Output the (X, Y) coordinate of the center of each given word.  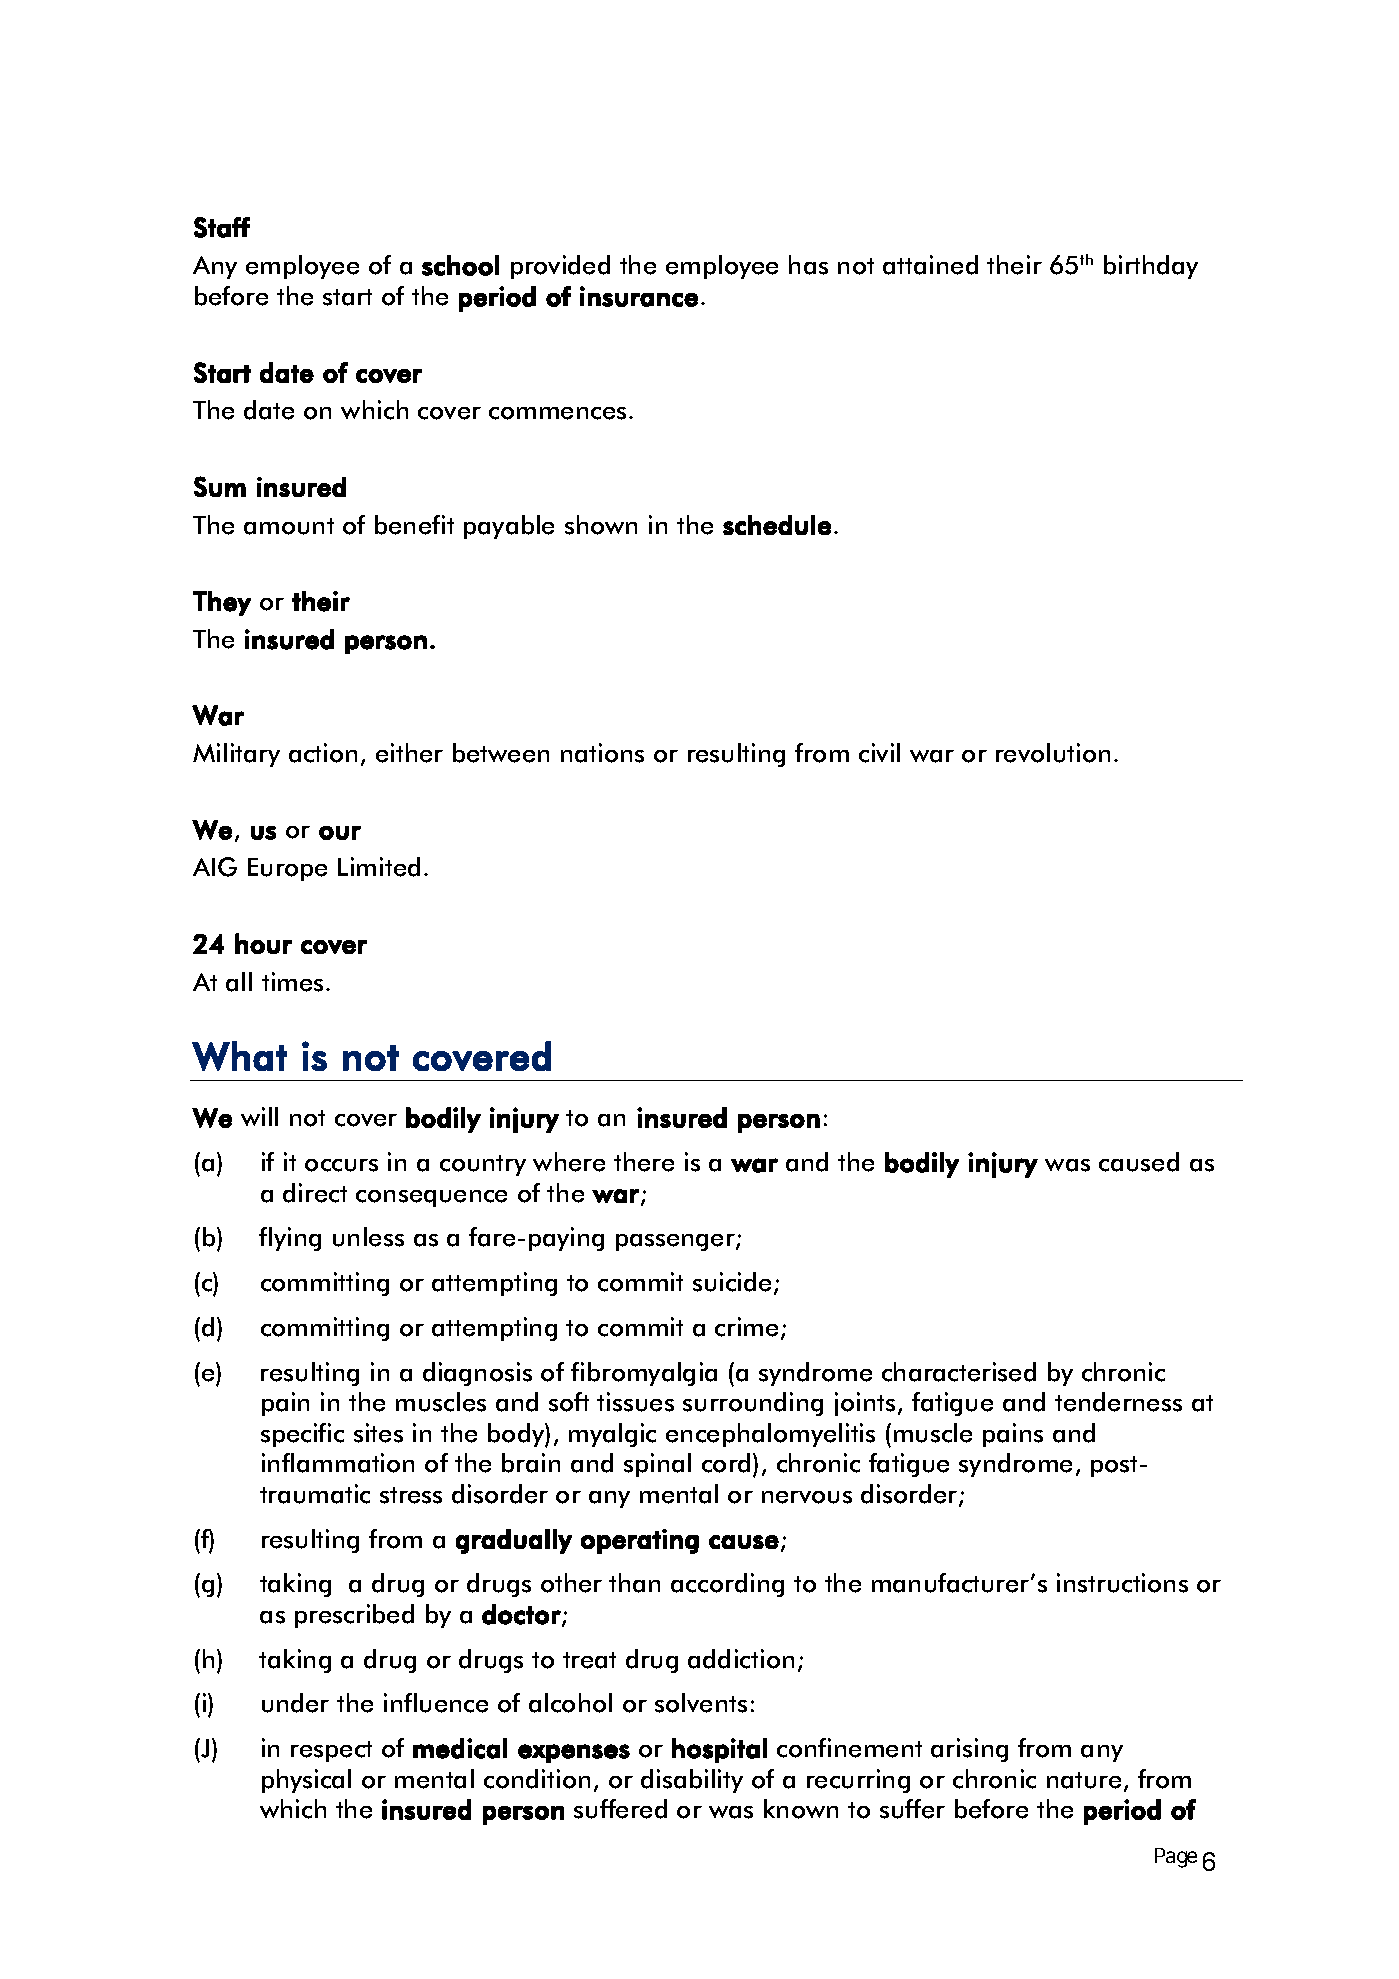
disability (692, 1781)
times (292, 982)
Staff (222, 227)
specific (302, 1435)
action (323, 753)
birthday (1151, 267)
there (644, 1162)
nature (1084, 1780)
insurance (639, 296)
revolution (1053, 753)
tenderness (1118, 1402)
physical (306, 1781)
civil (879, 753)
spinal (657, 1465)
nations (602, 753)
